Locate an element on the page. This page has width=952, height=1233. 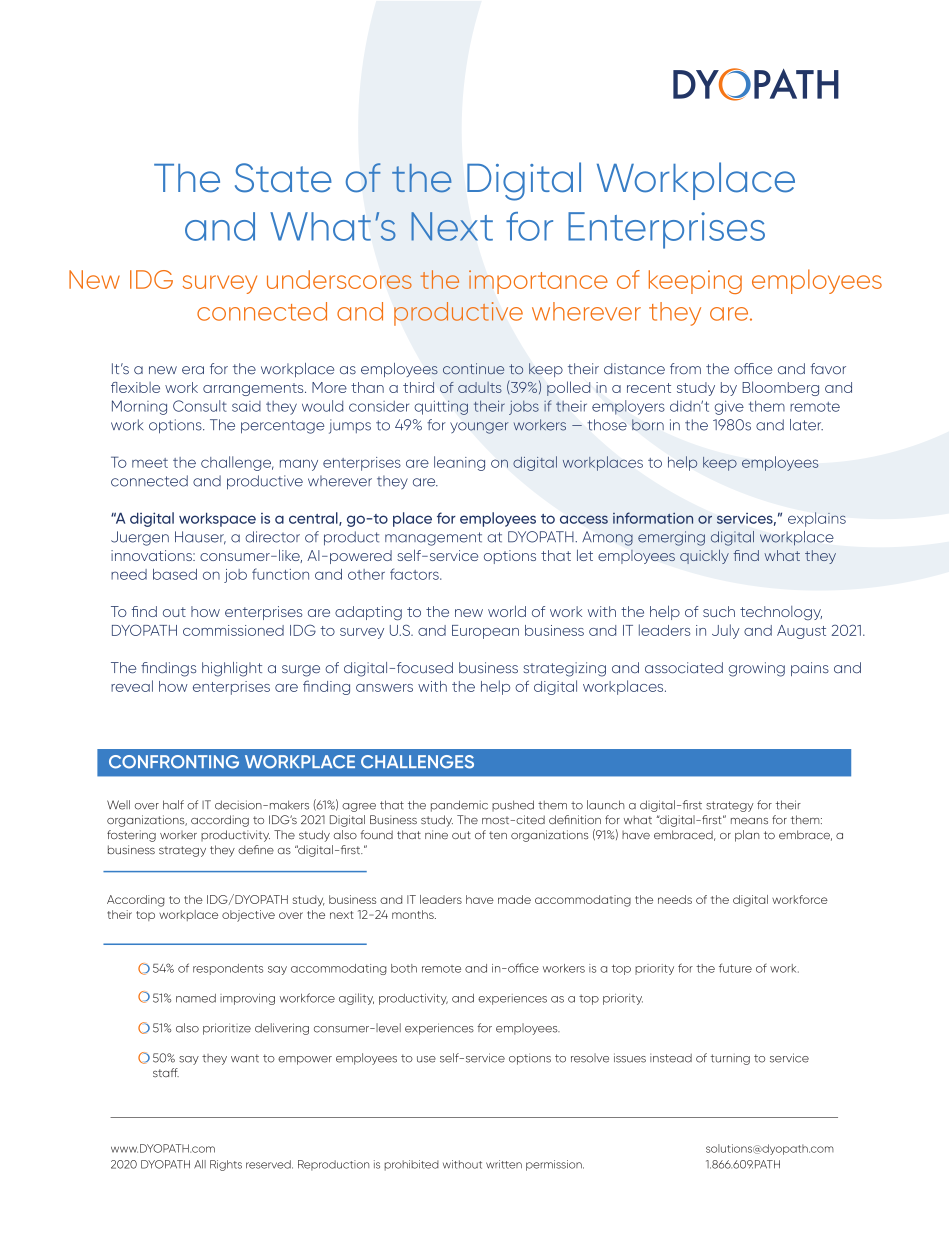
give is located at coordinates (729, 408).
